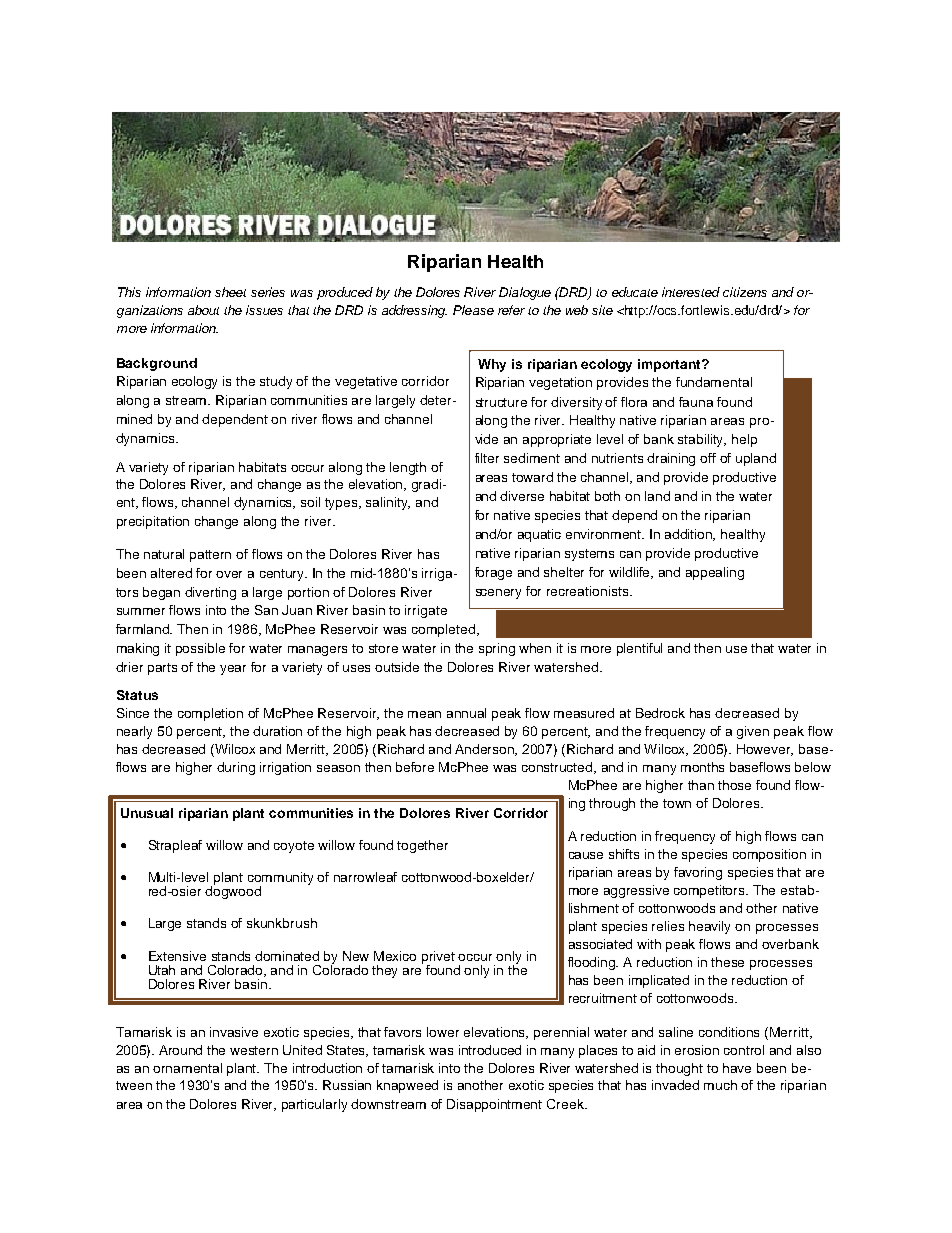 The height and width of the screenshot is (1233, 952). What do you see at coordinates (210, 714) in the screenshot?
I see `completion` at bounding box center [210, 714].
